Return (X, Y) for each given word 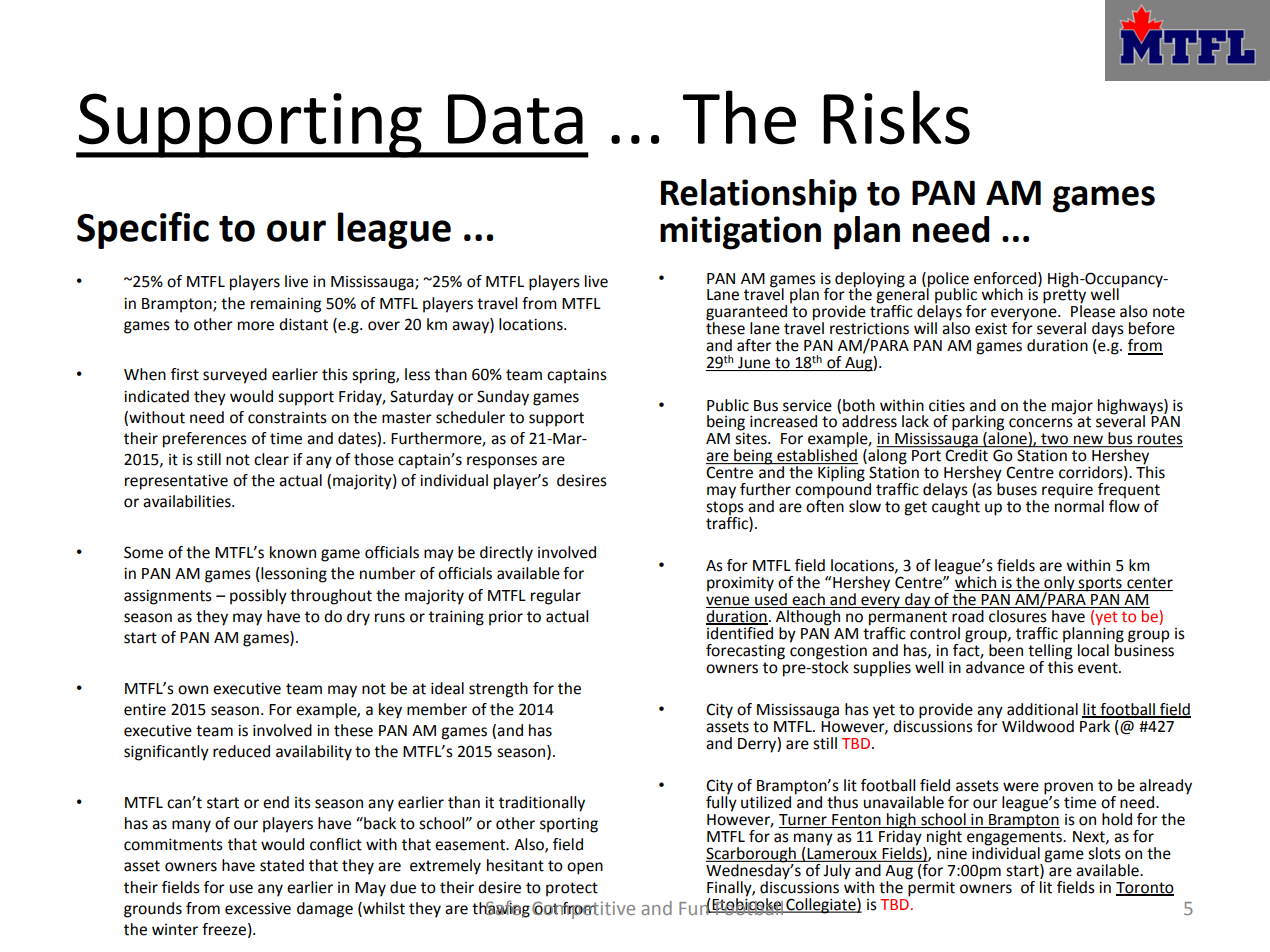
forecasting (745, 652)
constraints (287, 418)
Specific (143, 230)
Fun (695, 907)
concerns (1041, 423)
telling (1050, 652)
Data (515, 119)
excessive (258, 908)
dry (358, 618)
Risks (897, 117)
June (754, 364)
